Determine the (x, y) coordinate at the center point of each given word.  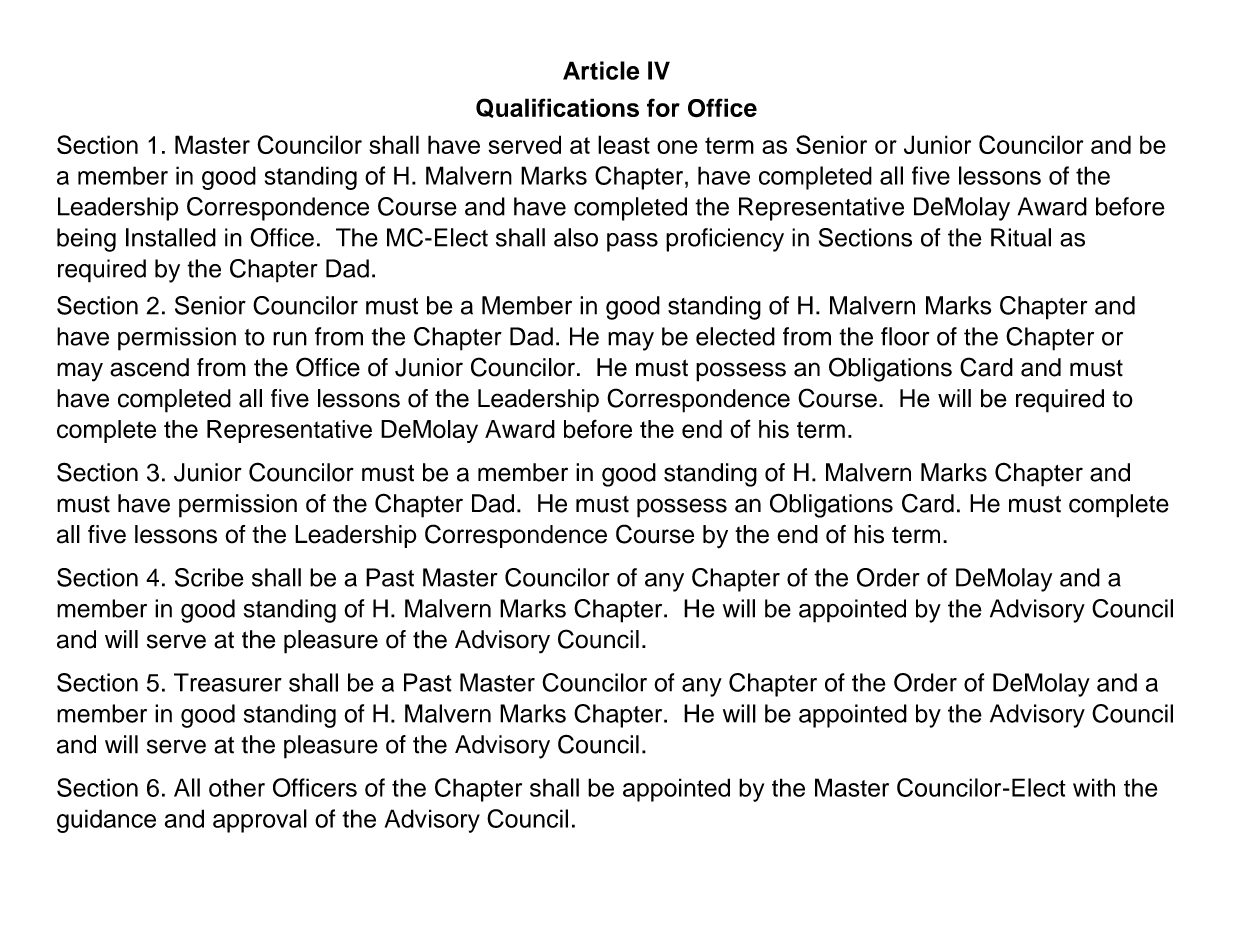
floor (905, 336)
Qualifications (557, 108)
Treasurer (228, 682)
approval (260, 821)
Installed (171, 237)
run (290, 339)
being (86, 240)
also (576, 237)
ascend (149, 367)
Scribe (209, 577)
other (237, 787)
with (1094, 787)
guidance (106, 821)
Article (601, 70)
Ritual (1021, 237)
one (677, 147)
